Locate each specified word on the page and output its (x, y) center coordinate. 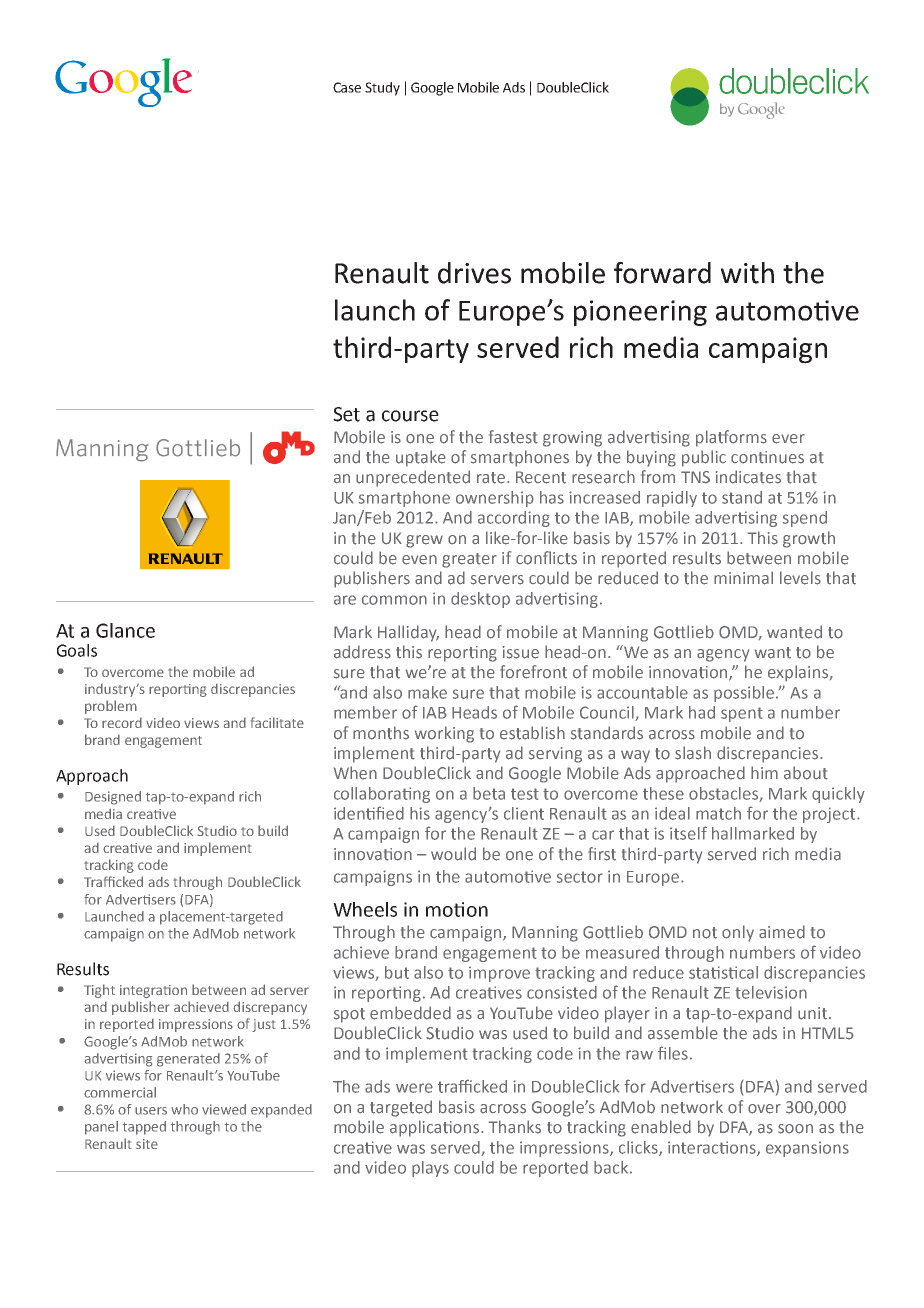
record (122, 723)
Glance (125, 630)
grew (424, 541)
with (747, 273)
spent (742, 714)
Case (347, 87)
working (444, 734)
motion (457, 909)
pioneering (640, 313)
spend (805, 519)
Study (382, 89)
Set (346, 414)
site (147, 1144)
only (738, 933)
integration (153, 991)
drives (474, 273)
